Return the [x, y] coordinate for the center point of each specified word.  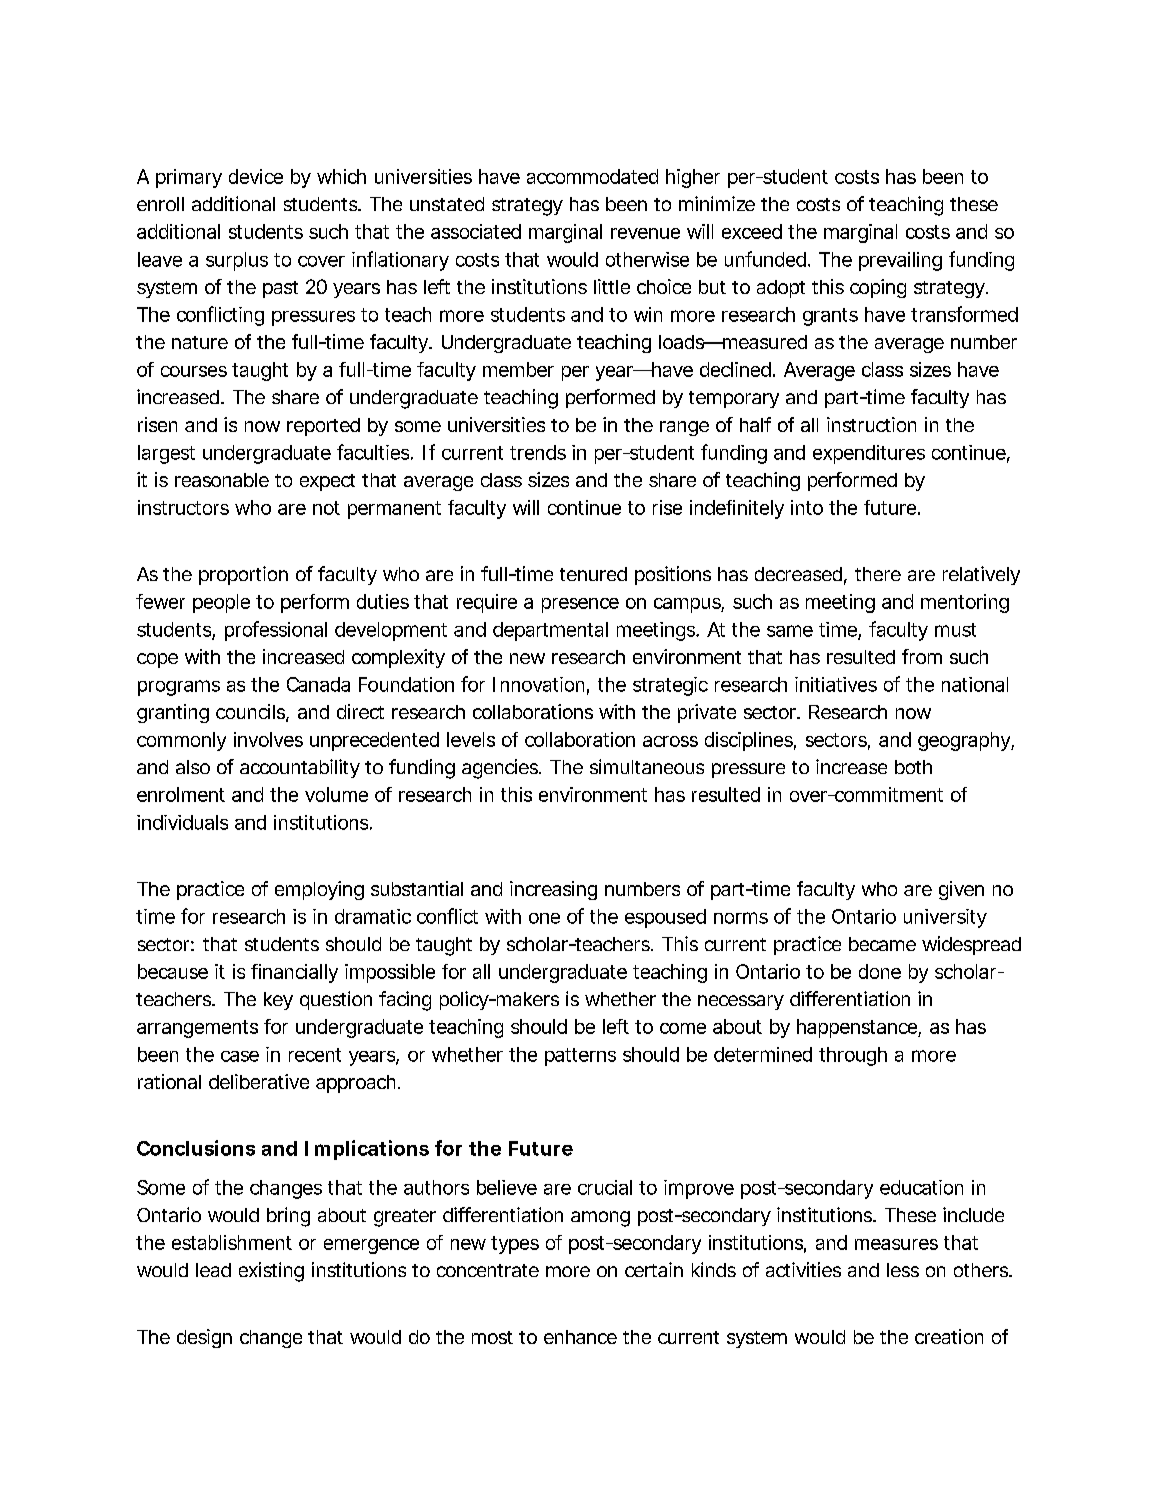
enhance [580, 1337]
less [903, 1270]
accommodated [592, 176]
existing [271, 1272]
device [256, 176]
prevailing [900, 261]
